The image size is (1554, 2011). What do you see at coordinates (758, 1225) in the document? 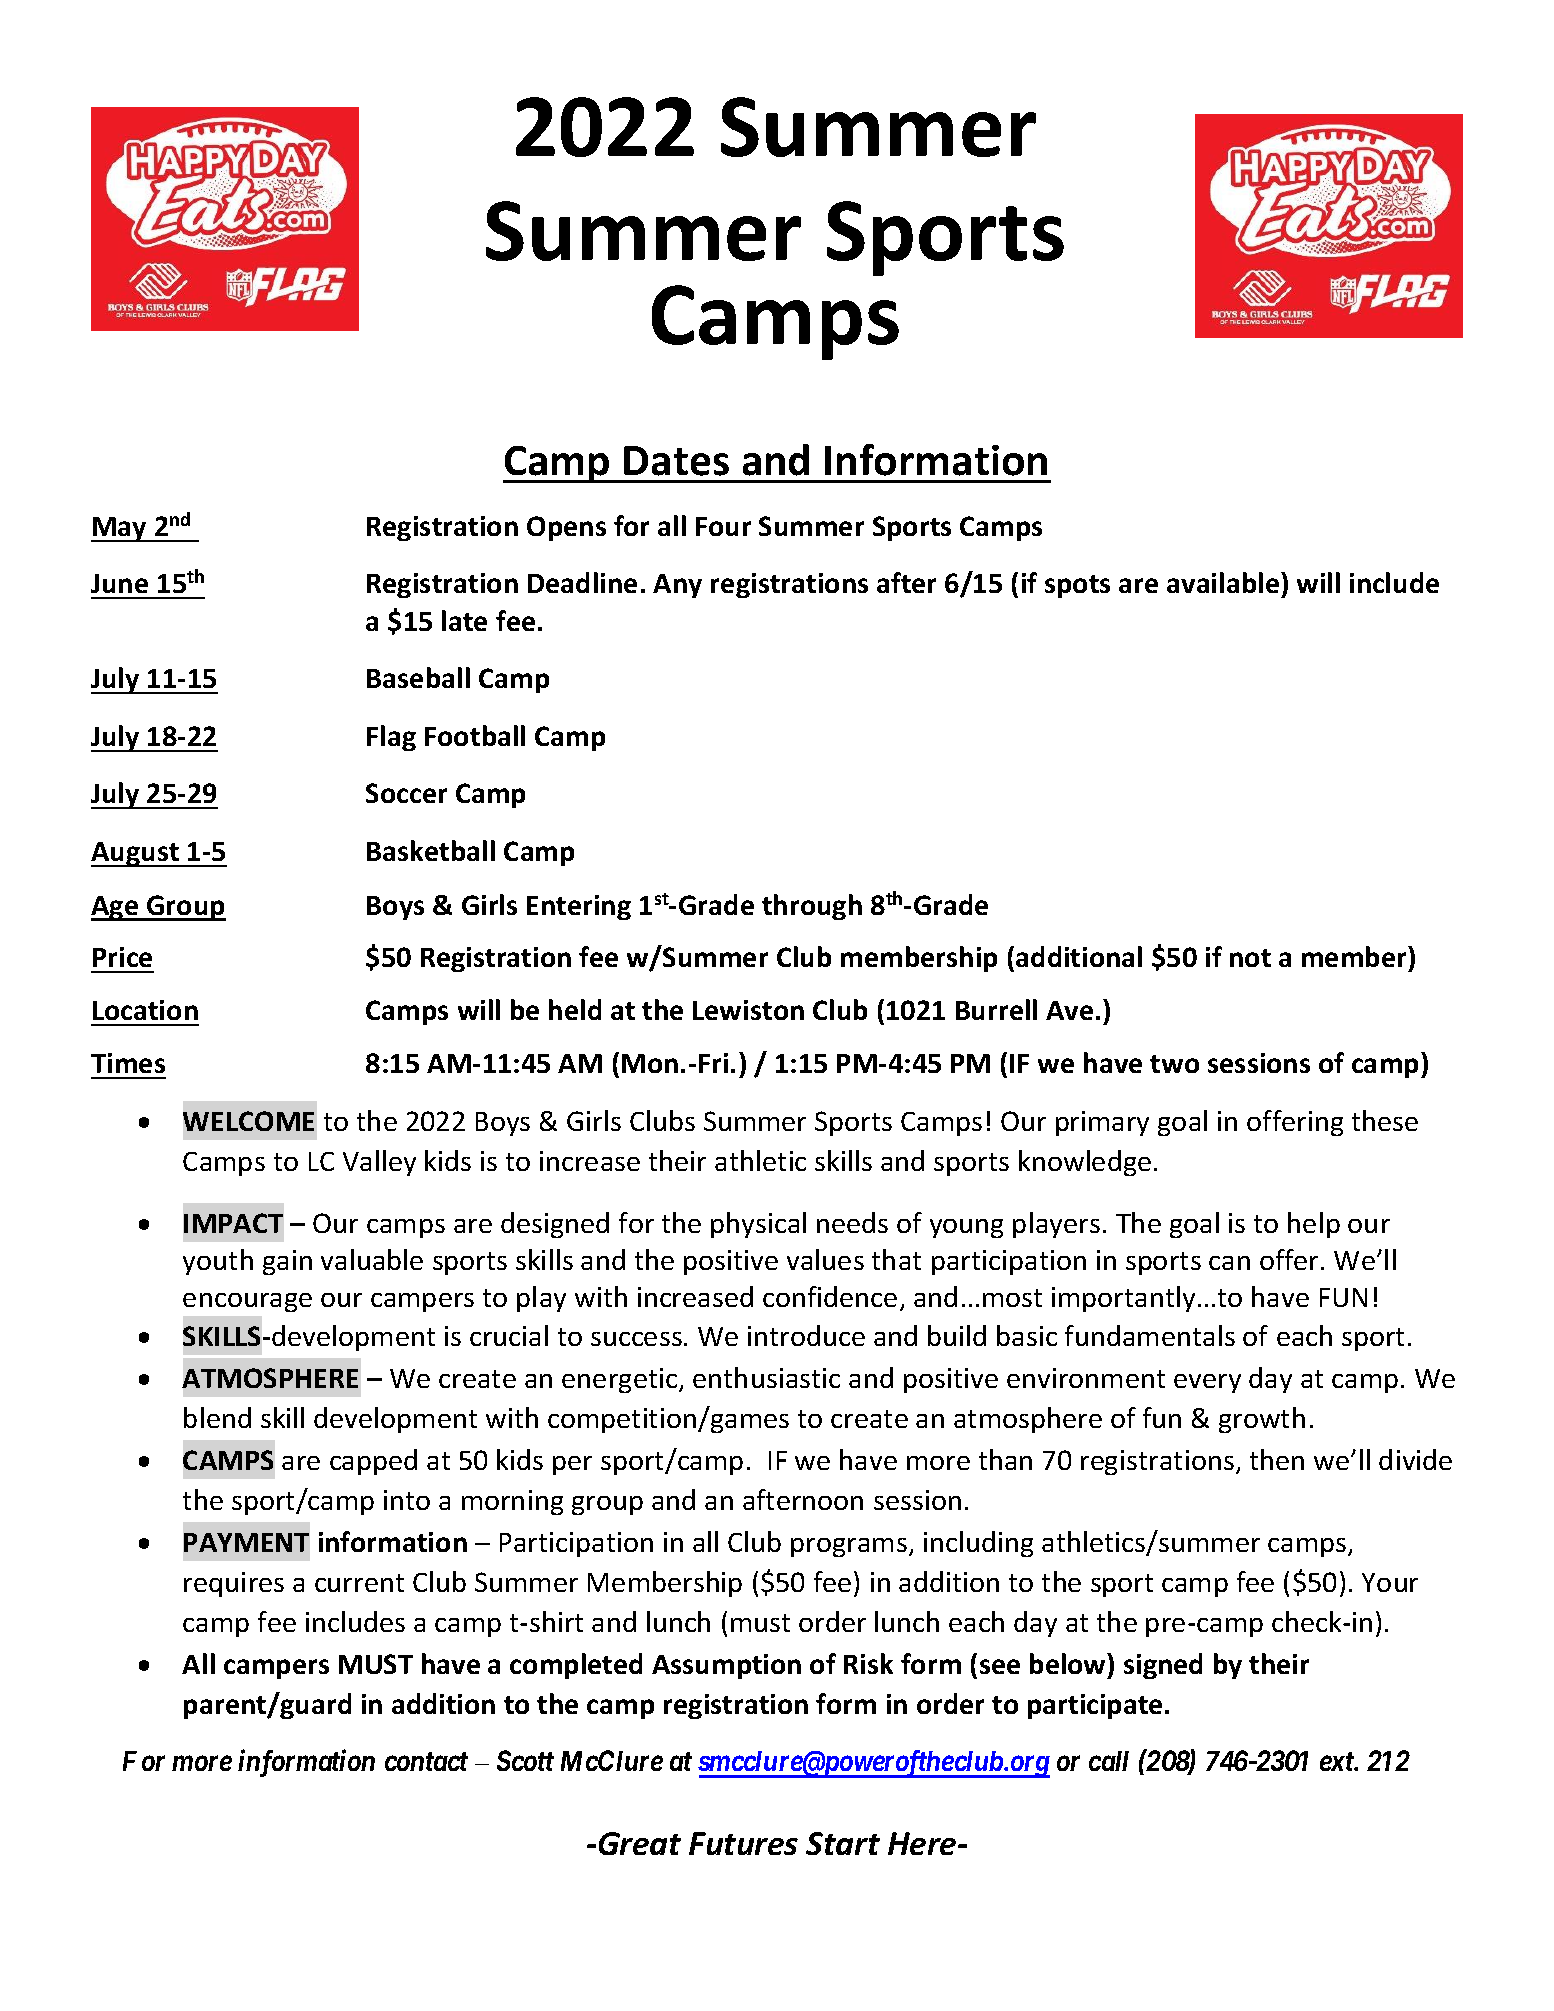
I see `physical` at bounding box center [758, 1225].
